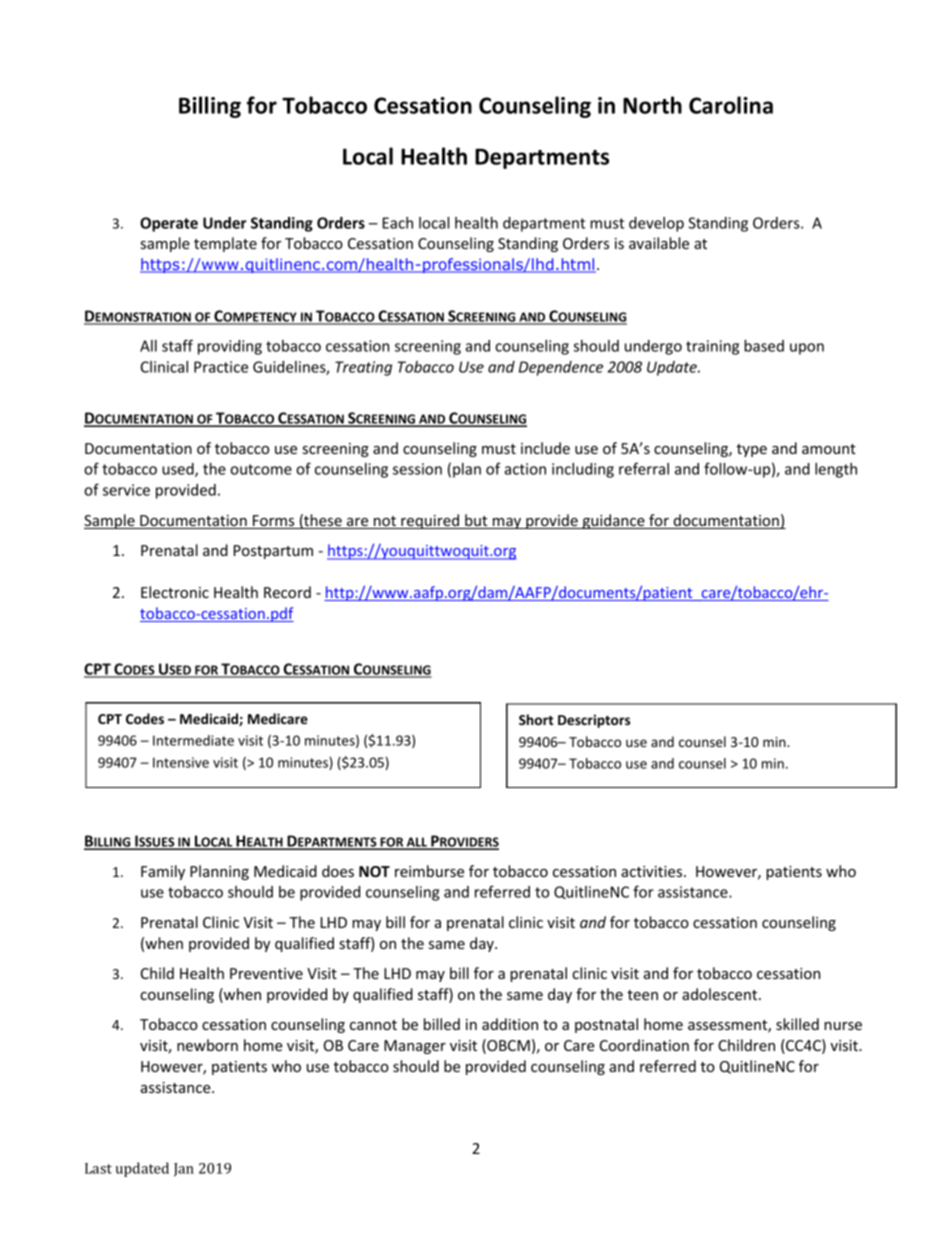  I want to click on Descriptors, so click(594, 721).
